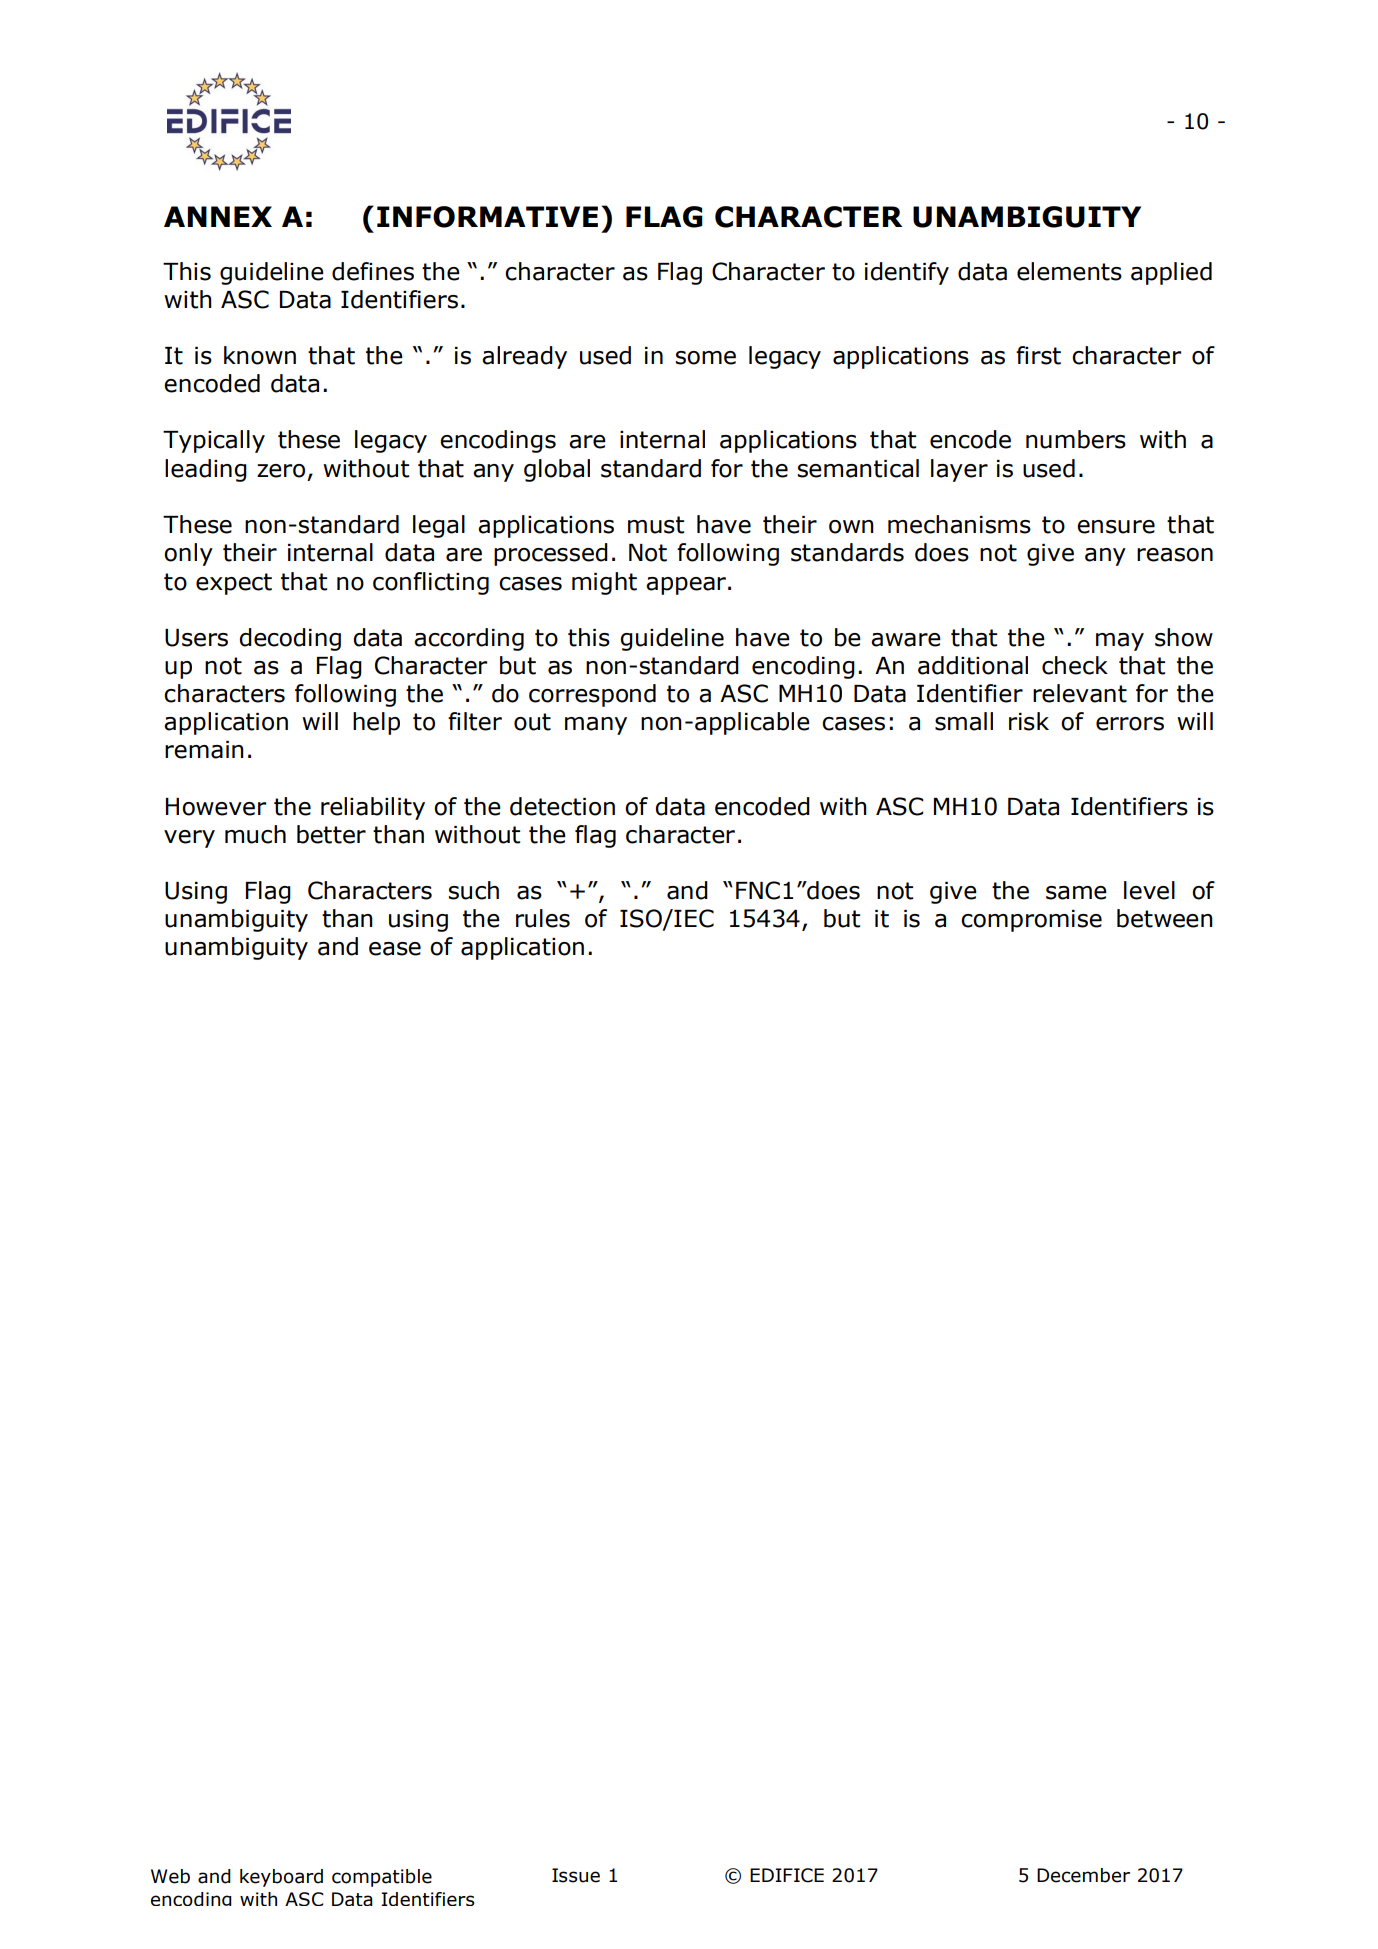  I want to click on keyboard, so click(281, 1878).
